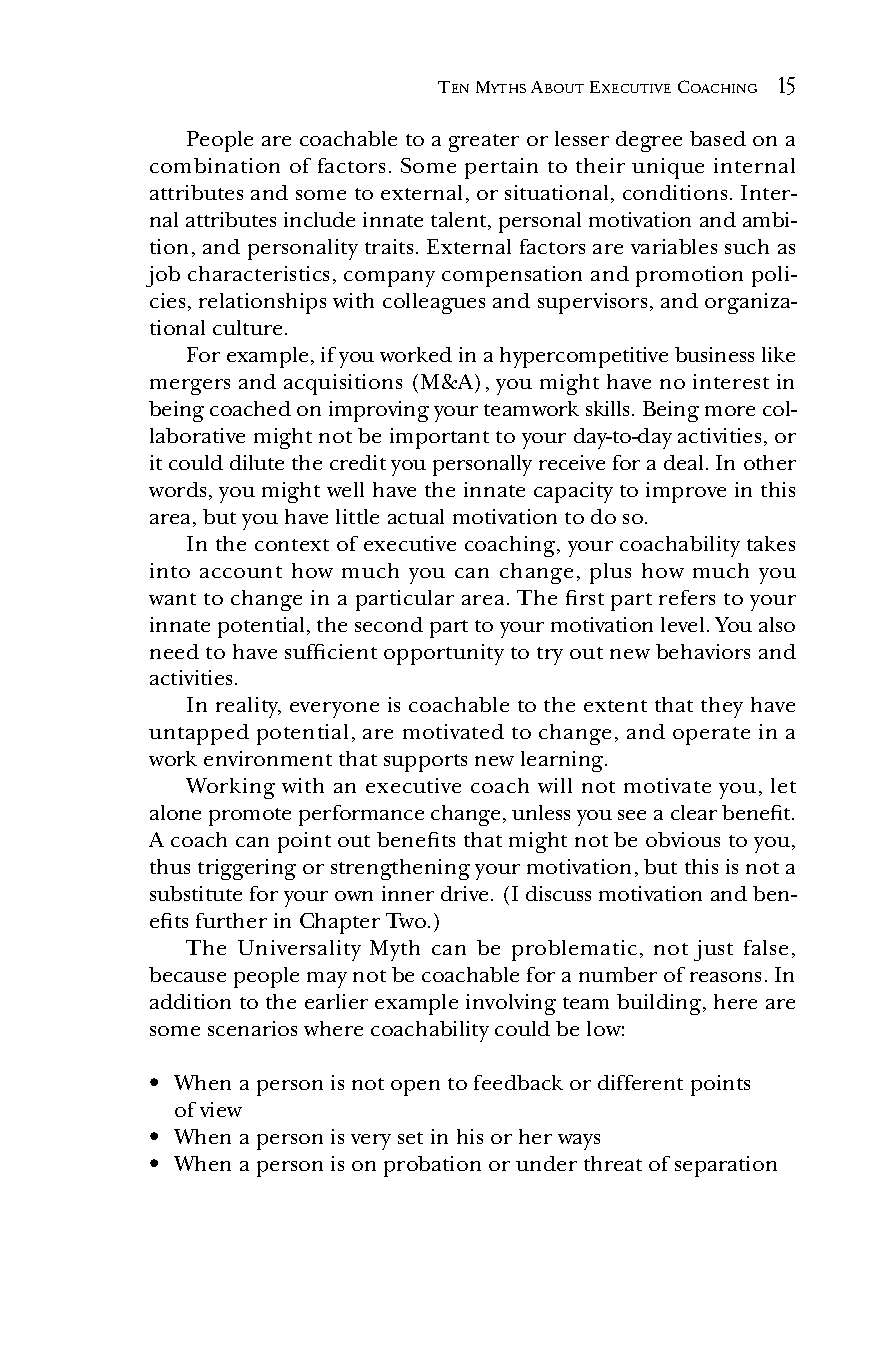 The width and height of the screenshot is (896, 1345). Describe the element at coordinates (410, 1138) in the screenshot. I see `set` at that location.
